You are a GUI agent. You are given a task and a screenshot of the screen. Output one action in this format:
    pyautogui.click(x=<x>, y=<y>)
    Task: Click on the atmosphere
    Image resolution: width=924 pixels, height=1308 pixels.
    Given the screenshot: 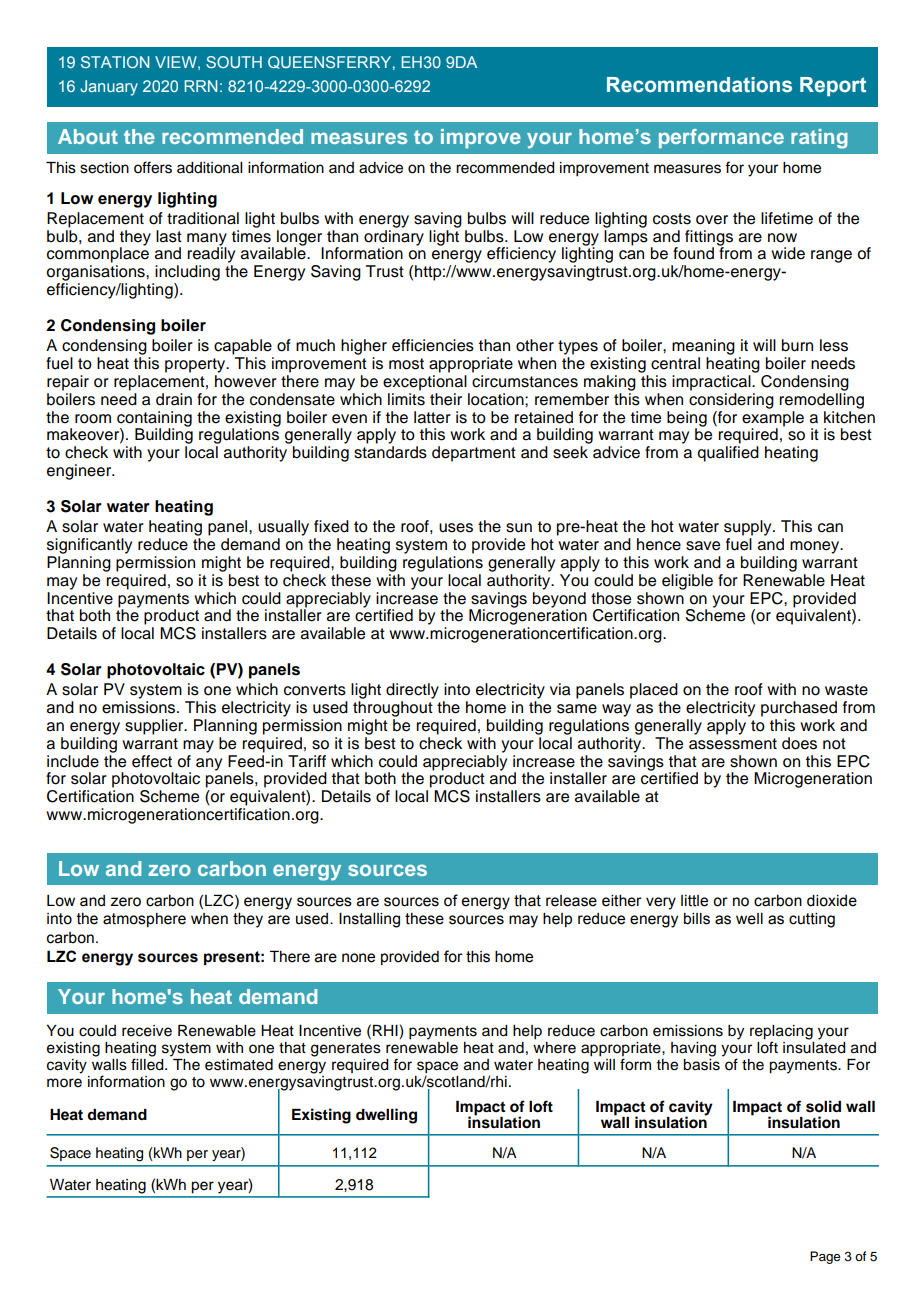 What is the action you would take?
    pyautogui.click(x=144, y=920)
